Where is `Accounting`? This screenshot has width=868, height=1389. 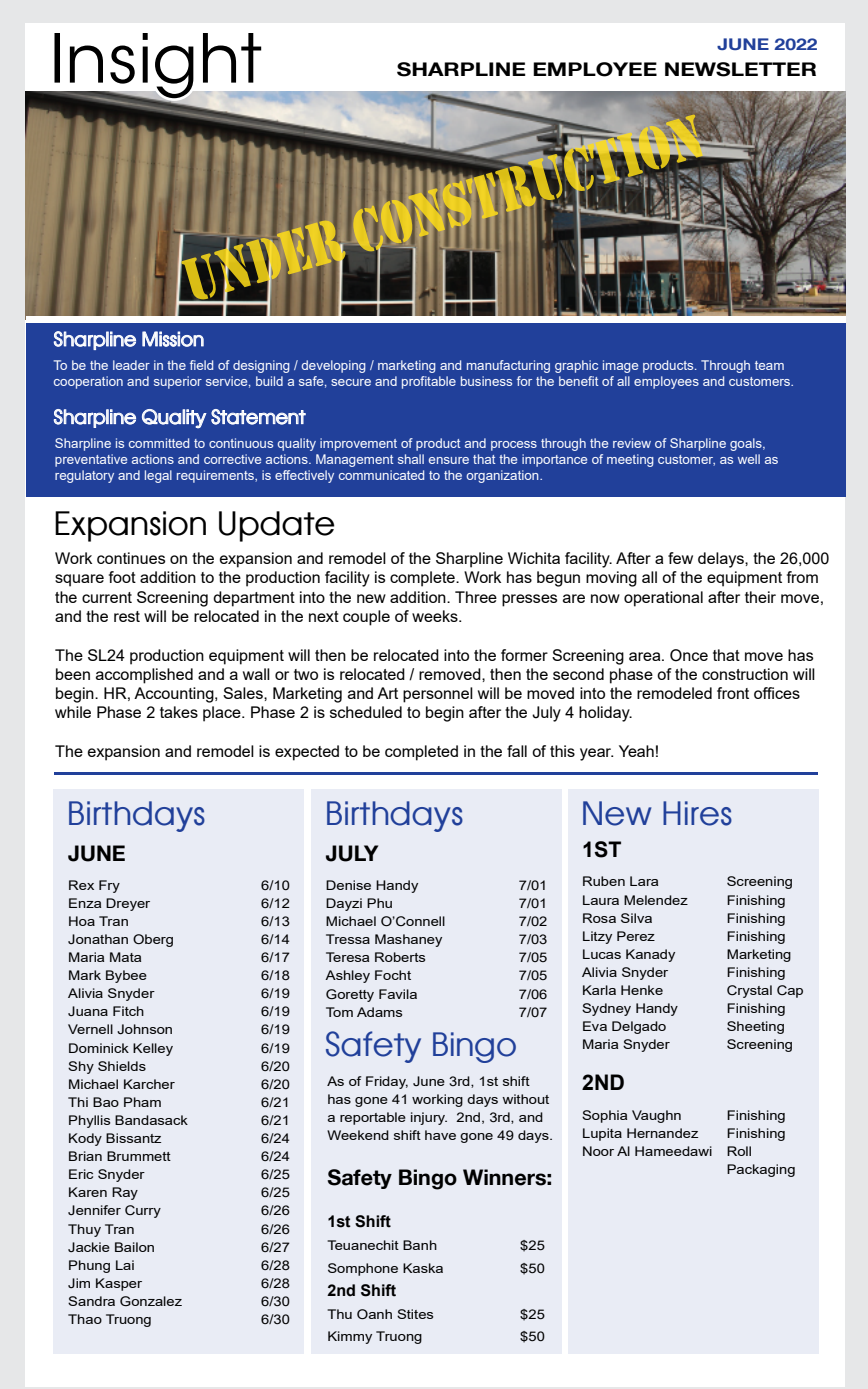
Accounting is located at coordinates (175, 695).
